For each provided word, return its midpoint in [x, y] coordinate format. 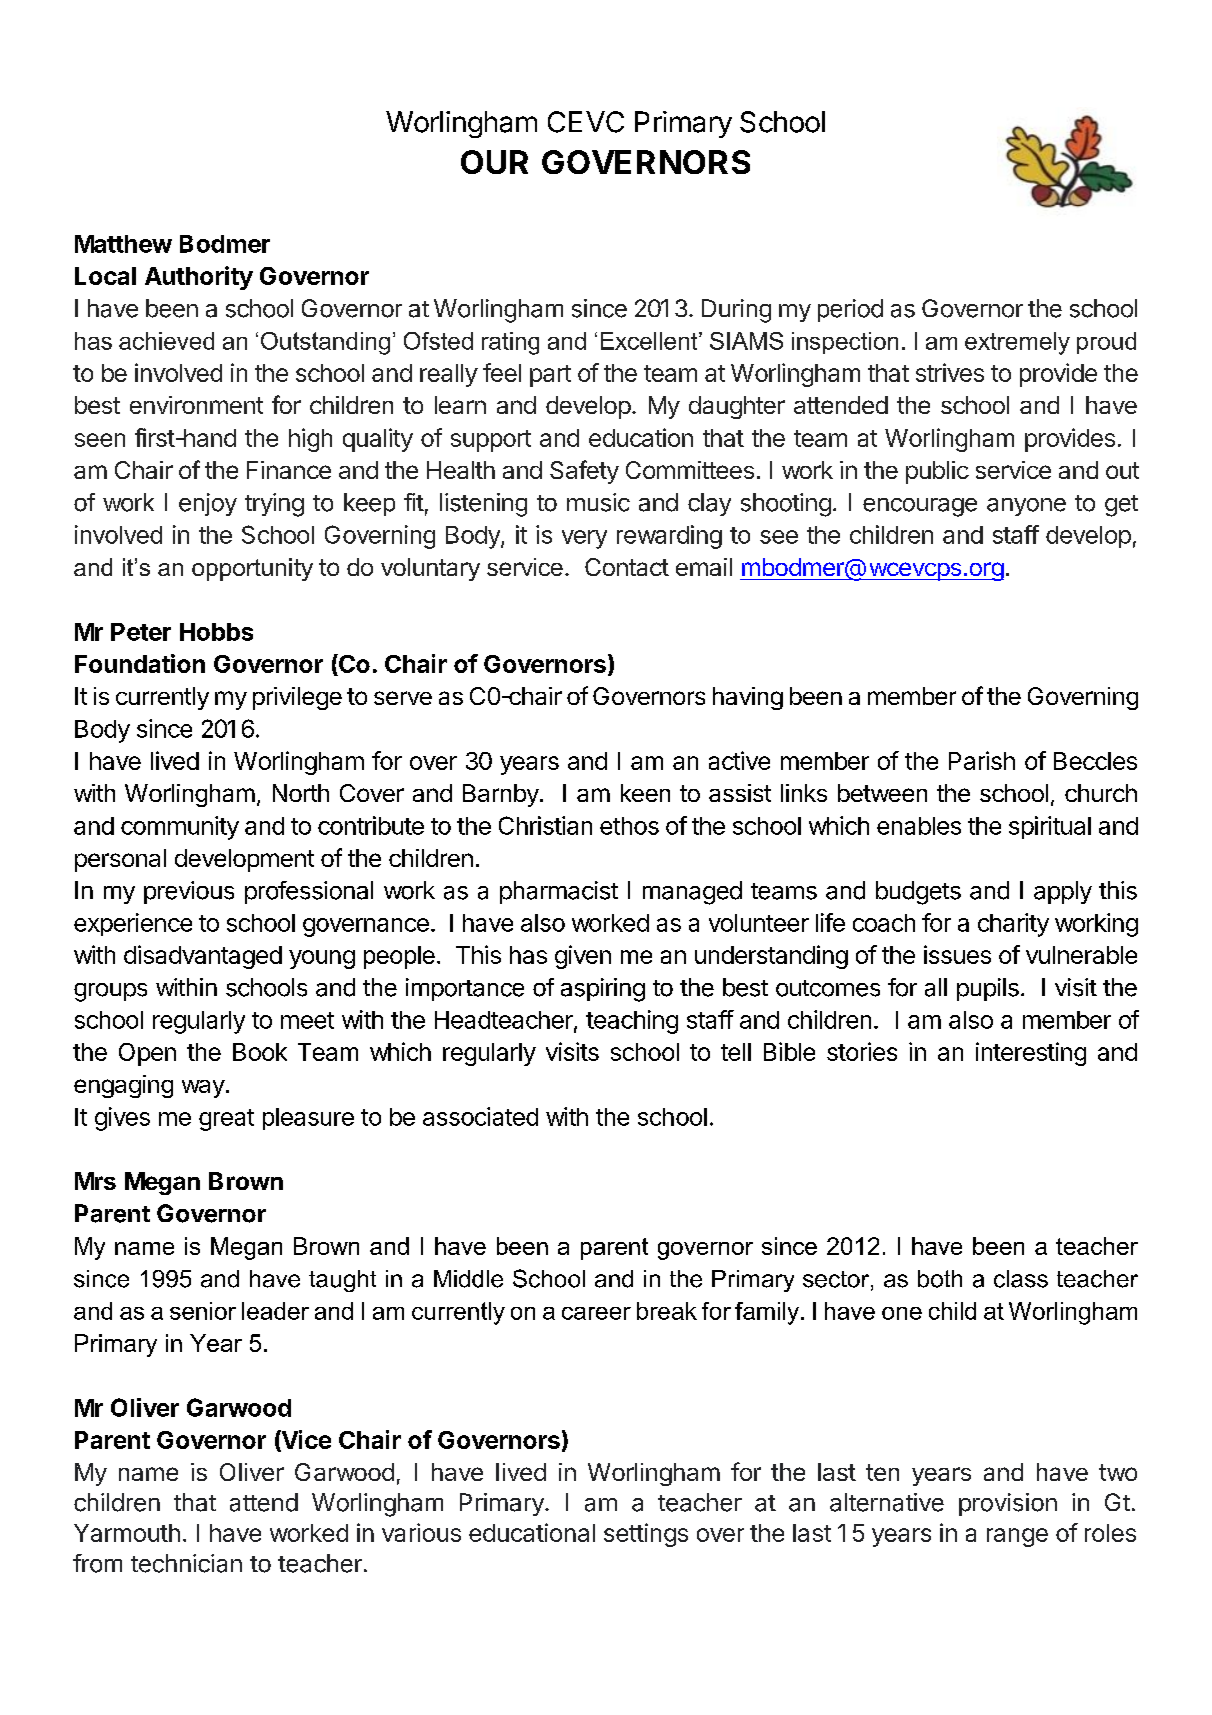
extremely [1017, 343]
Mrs [95, 1181]
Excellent [650, 341]
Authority [199, 278]
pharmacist [559, 892]
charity [1013, 925]
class [1021, 1279]
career [596, 1313]
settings [646, 1535]
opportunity [252, 569]
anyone [1026, 507]
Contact [627, 567]
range [1017, 1537]
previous [189, 892]
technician [186, 1563]
